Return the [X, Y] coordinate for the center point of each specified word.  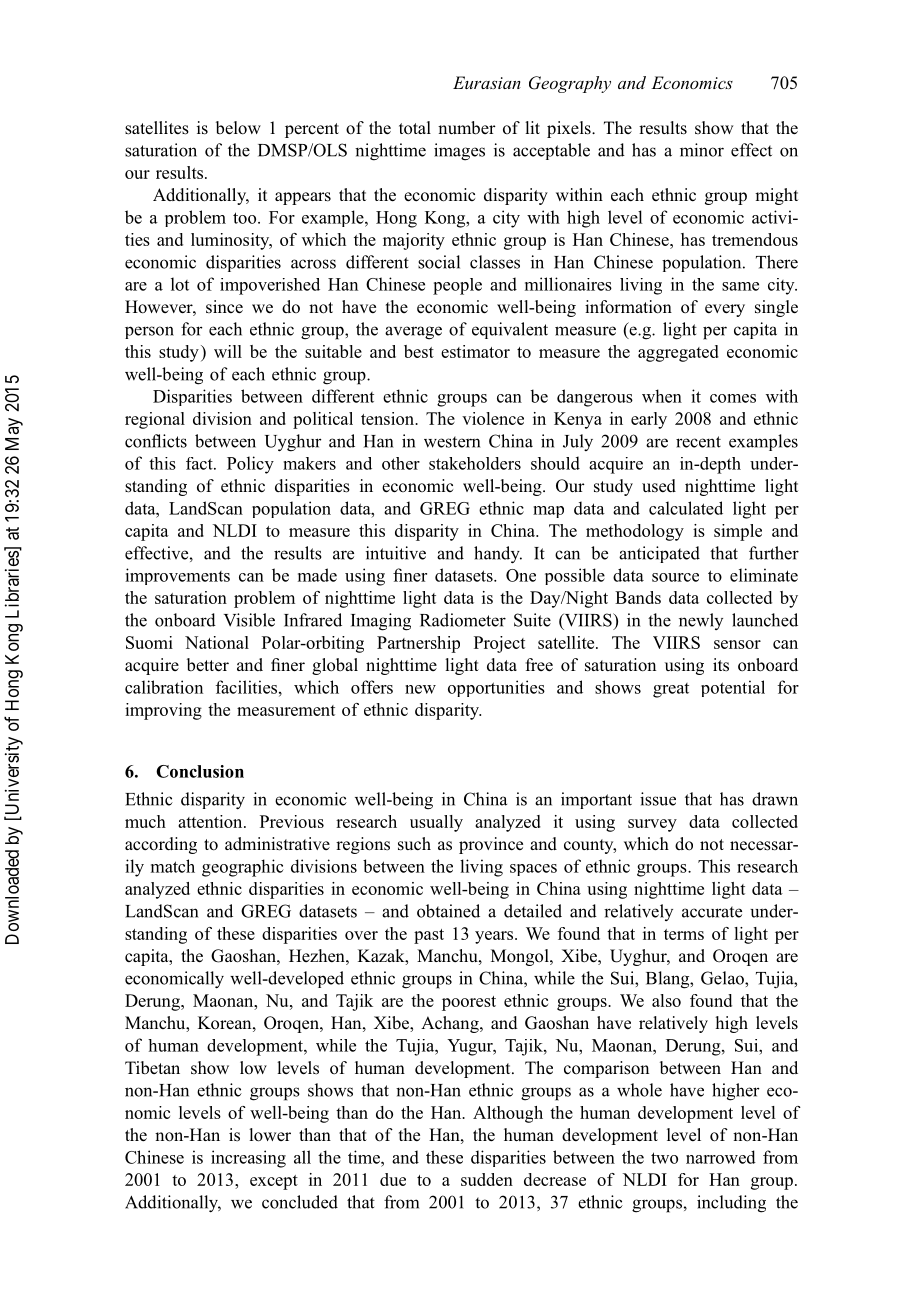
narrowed [721, 1157]
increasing [248, 1159]
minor [702, 150]
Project [499, 644]
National [217, 642]
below [238, 128]
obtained [448, 911]
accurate [712, 912]
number [467, 128]
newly [701, 621]
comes [733, 398]
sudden [487, 1179]
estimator [475, 351]
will [228, 351]
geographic [243, 868]
